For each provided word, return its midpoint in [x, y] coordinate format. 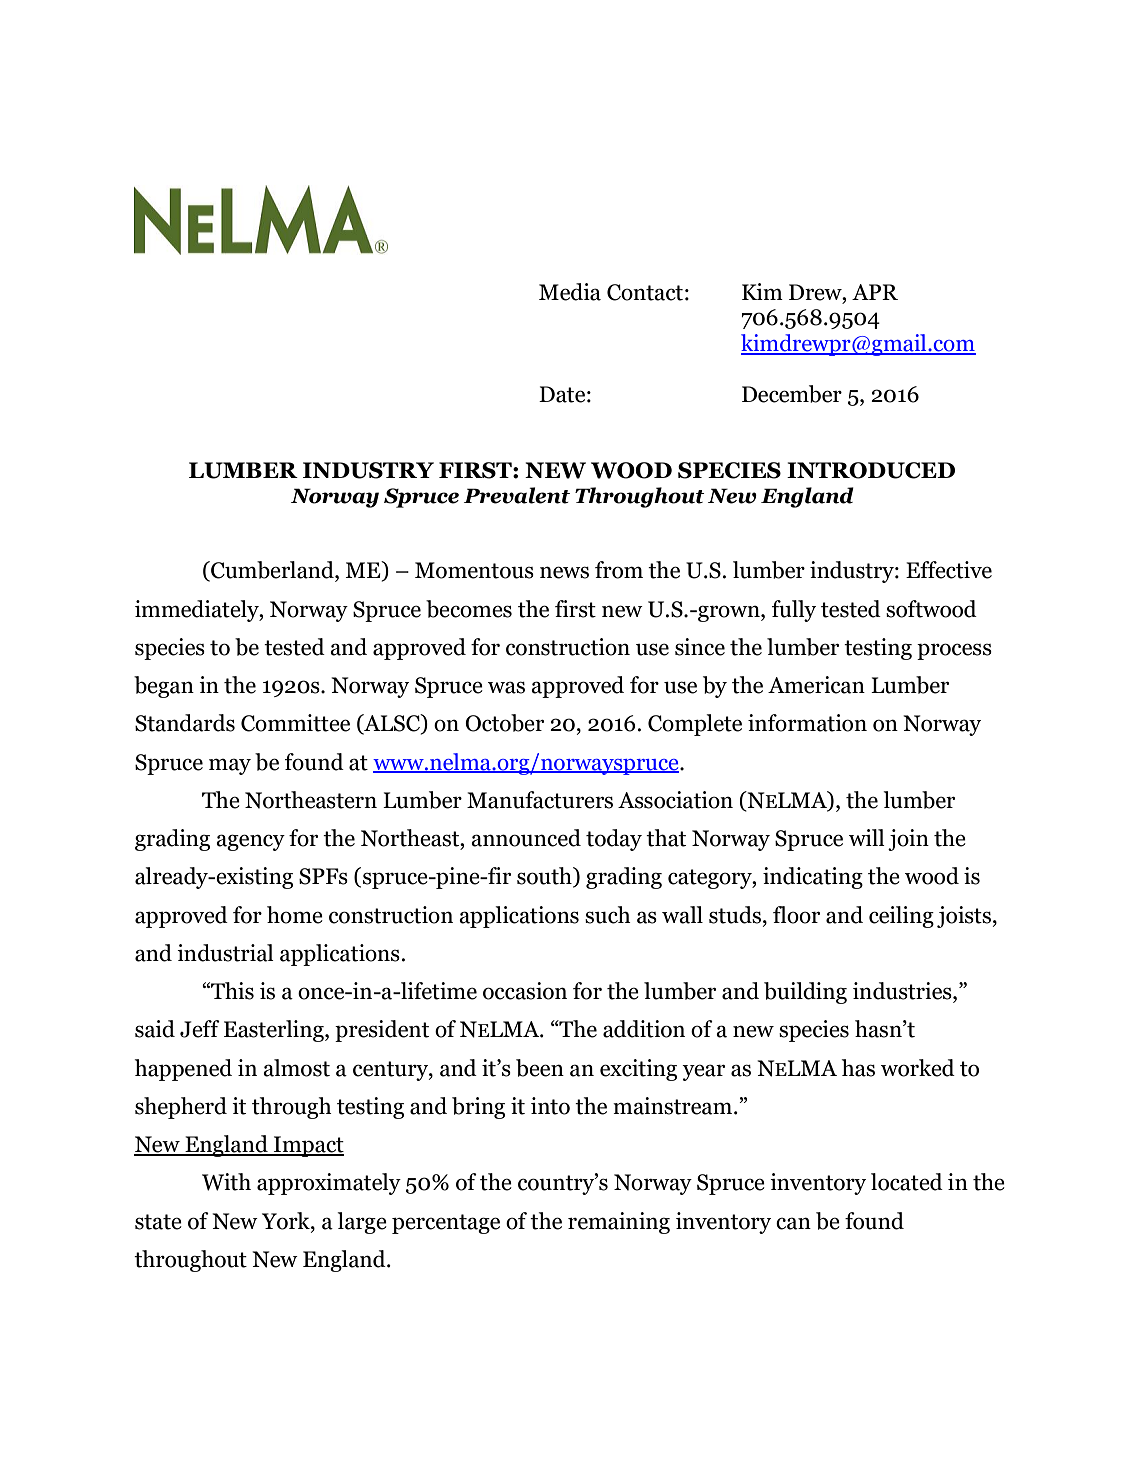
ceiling [901, 917]
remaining [619, 1223]
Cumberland [272, 571]
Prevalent [517, 495]
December [792, 394]
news [564, 572]
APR [875, 292]
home [295, 915]
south [545, 877]
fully [794, 611]
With [226, 1182]
